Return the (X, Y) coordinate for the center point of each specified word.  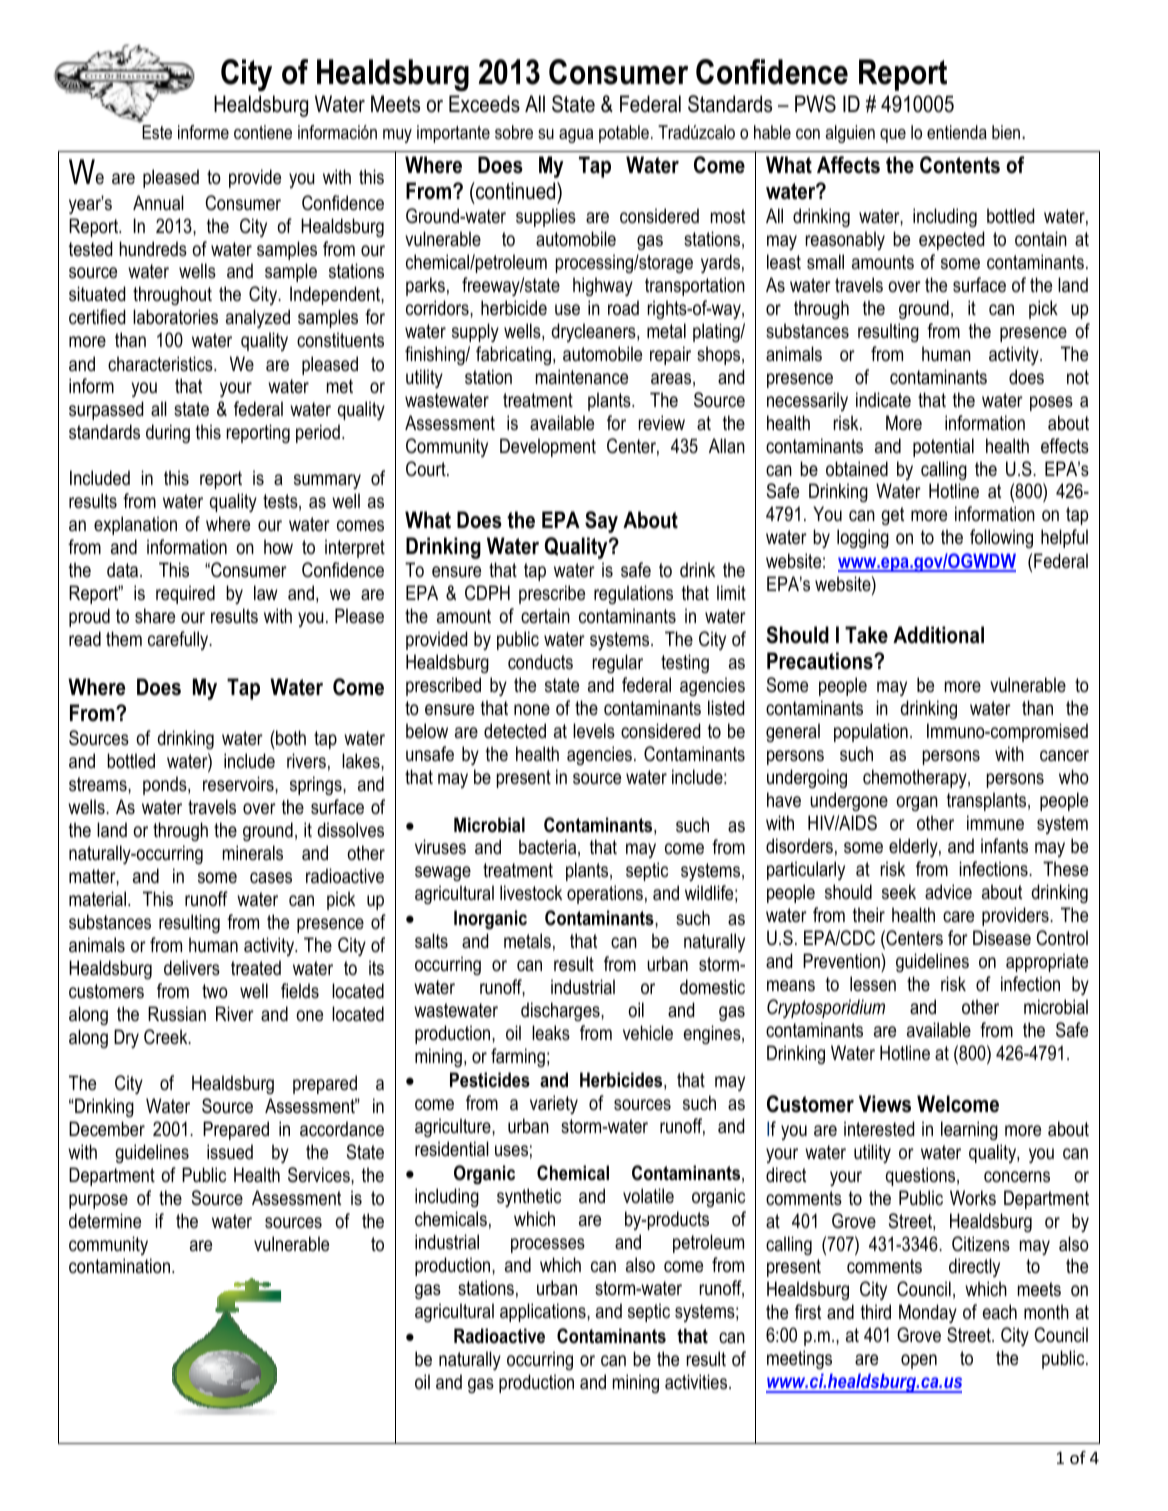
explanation (135, 525)
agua (576, 136)
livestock (531, 893)
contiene (263, 132)
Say (601, 522)
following (1001, 538)
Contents (960, 165)
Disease (1002, 938)
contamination (119, 1266)
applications (544, 1312)
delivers (192, 968)
